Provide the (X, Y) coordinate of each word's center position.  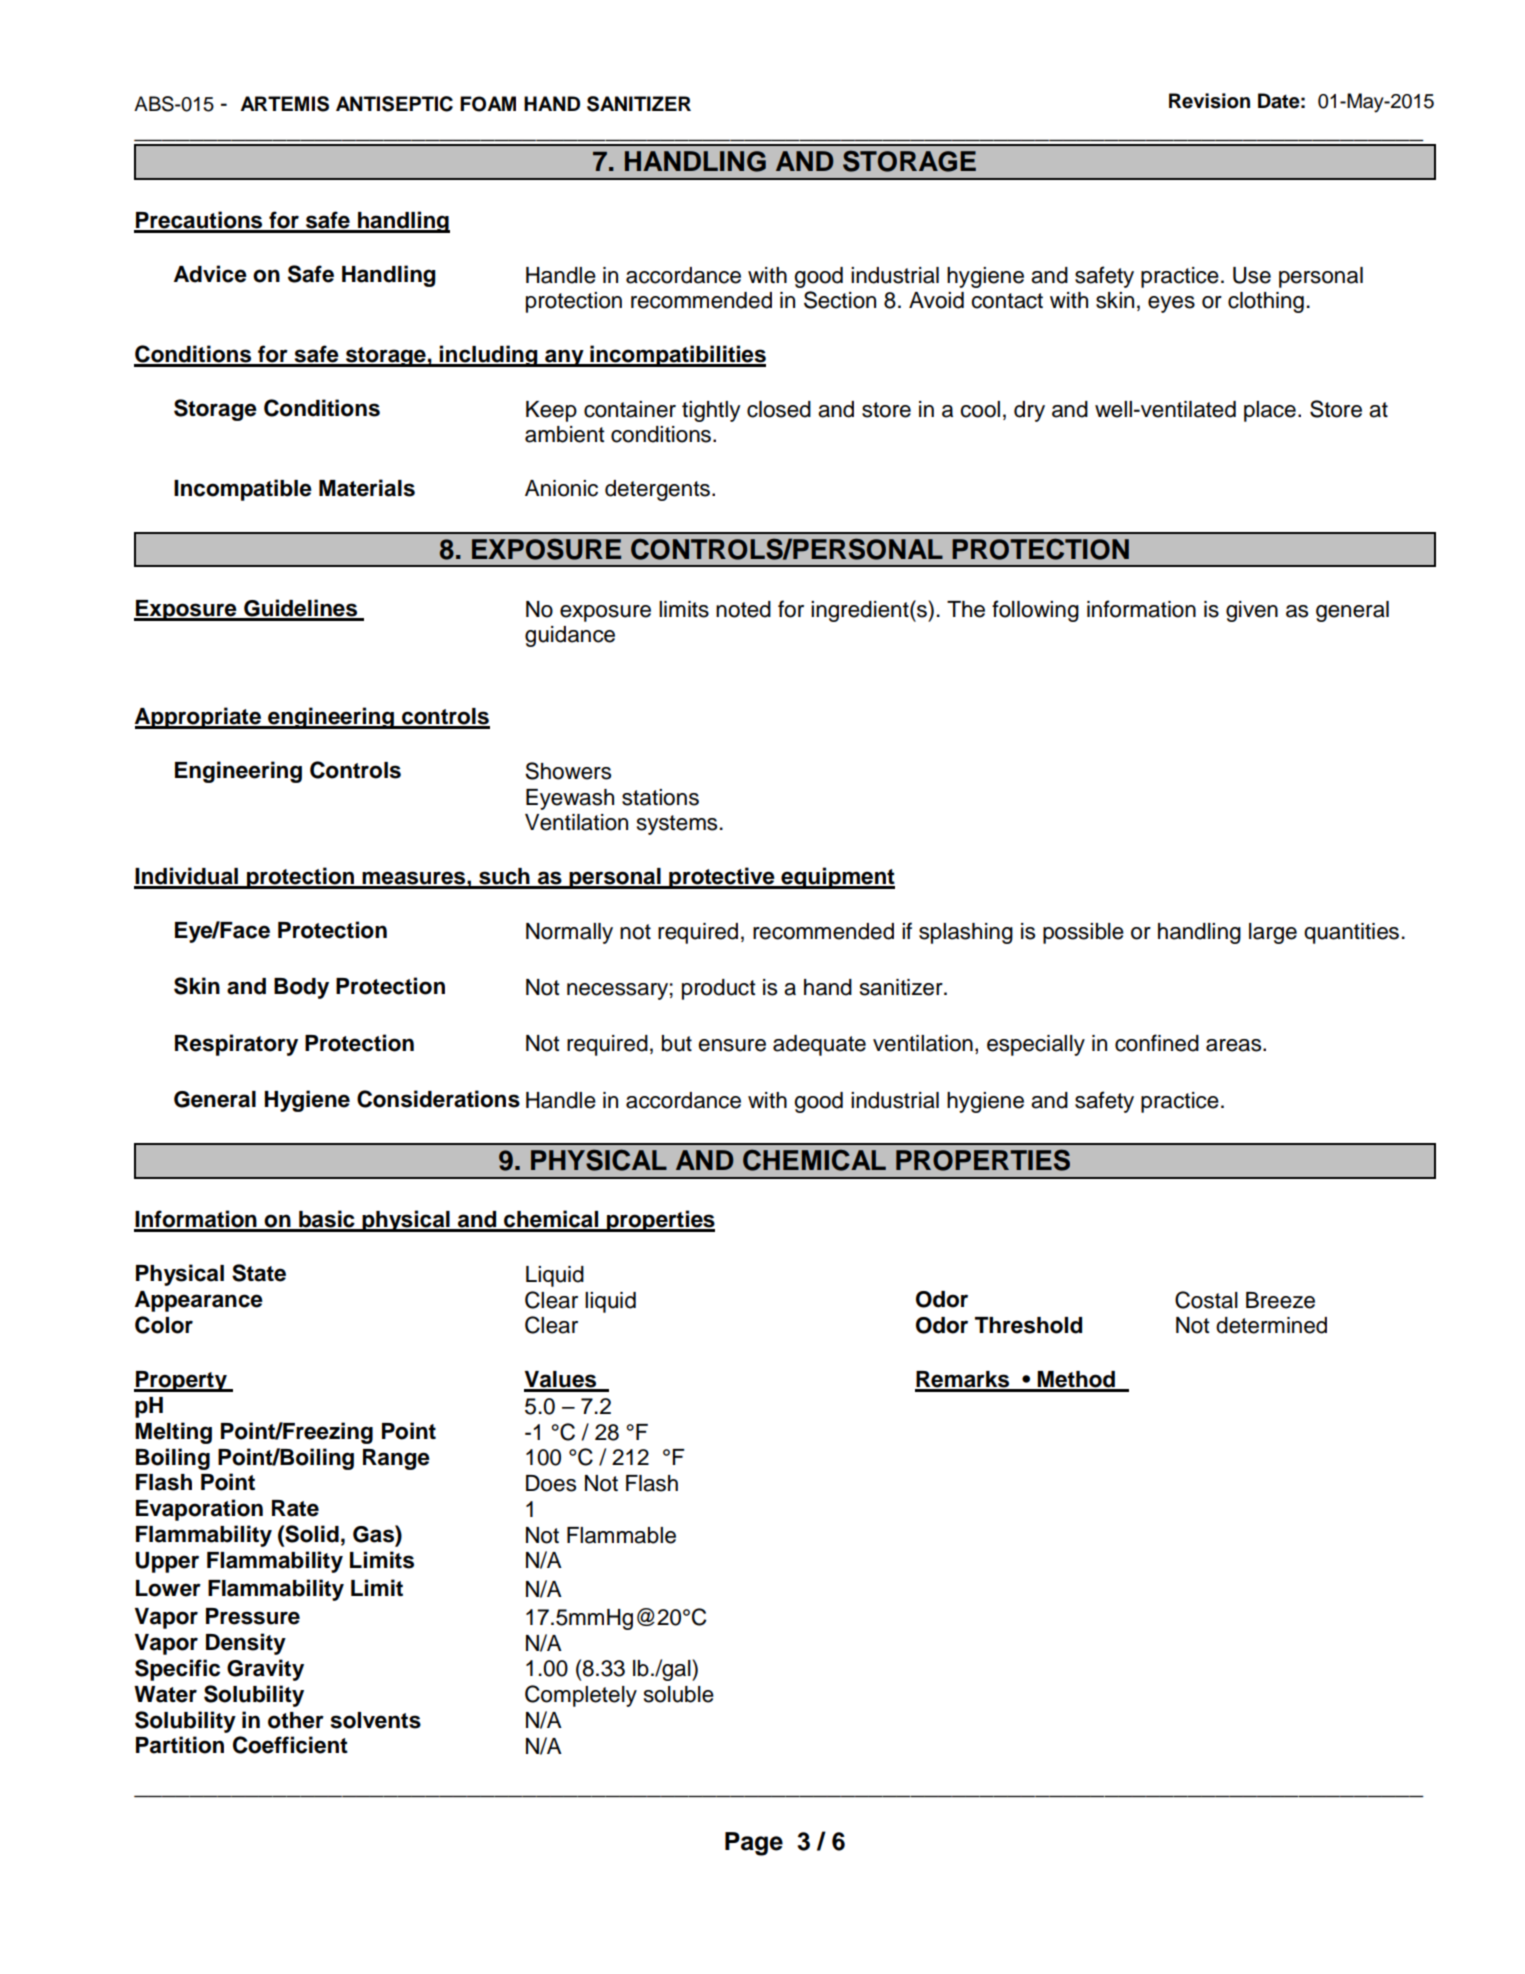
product (719, 989)
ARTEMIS (284, 104)
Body (301, 988)
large (1273, 933)
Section (840, 300)
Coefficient (290, 1745)
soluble (679, 1694)
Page (754, 1844)
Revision (1209, 101)
